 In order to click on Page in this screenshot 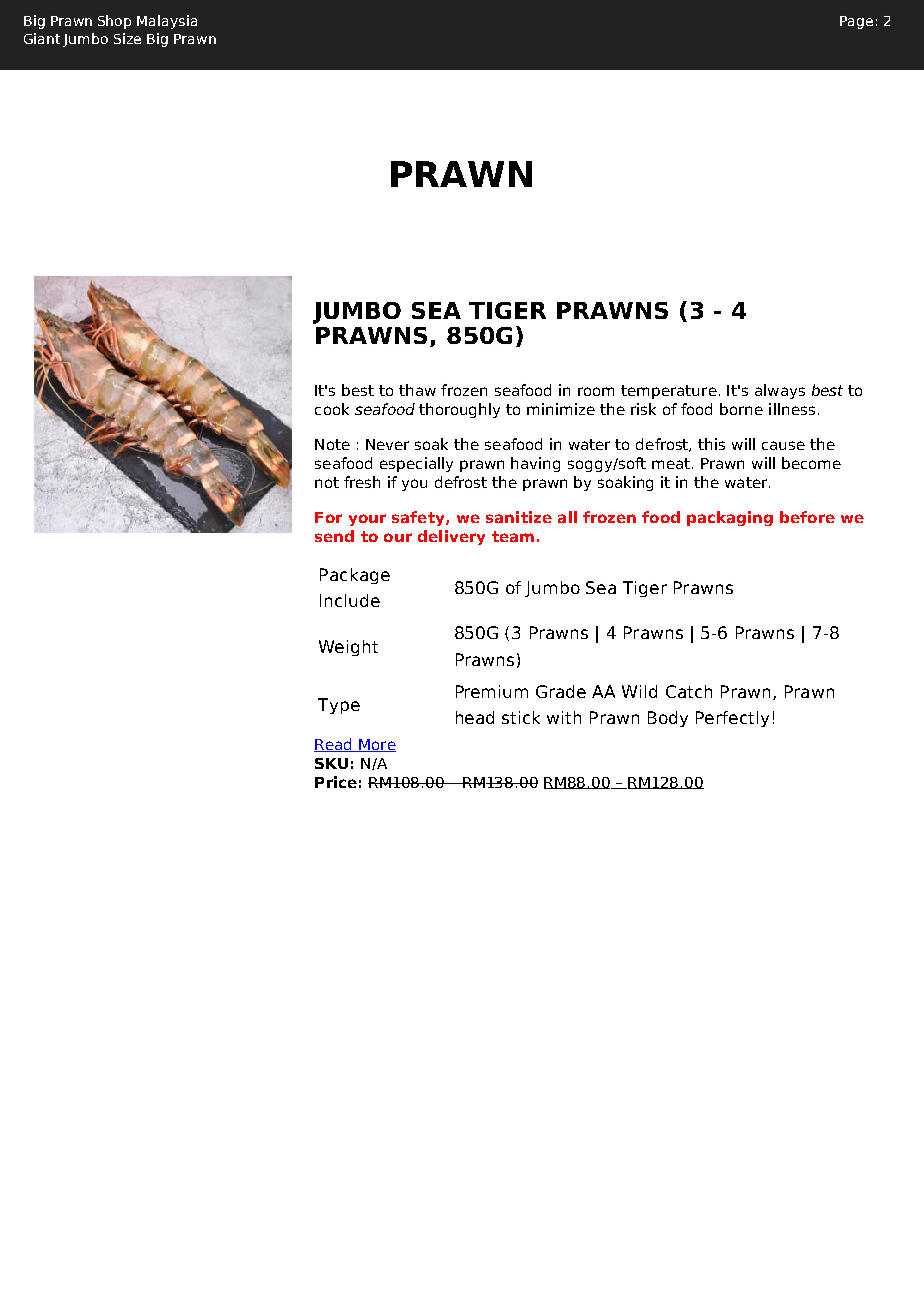, I will do `click(856, 22)`.
